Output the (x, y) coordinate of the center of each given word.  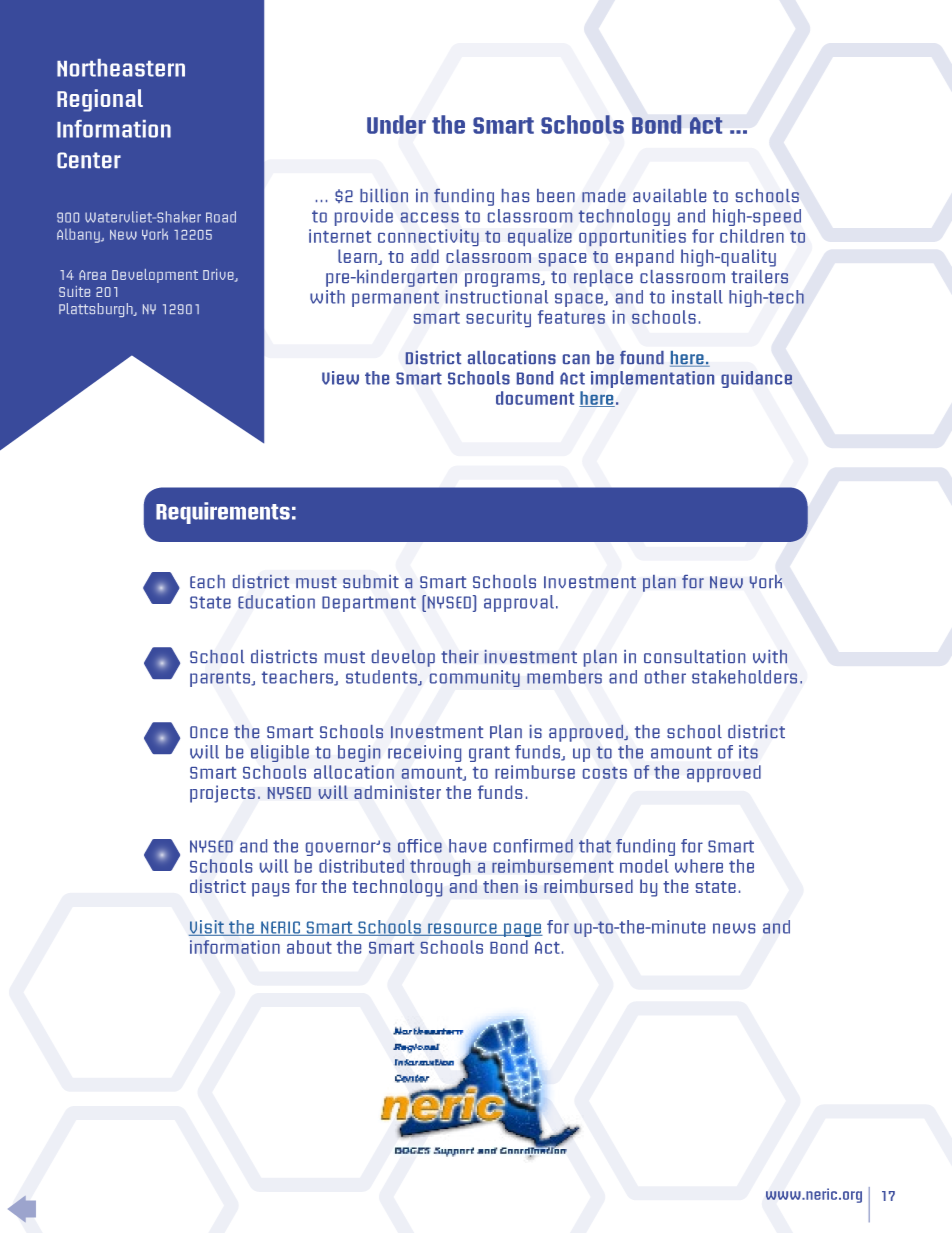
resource (462, 929)
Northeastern (121, 68)
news (734, 928)
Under (396, 124)
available (669, 195)
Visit (207, 928)
